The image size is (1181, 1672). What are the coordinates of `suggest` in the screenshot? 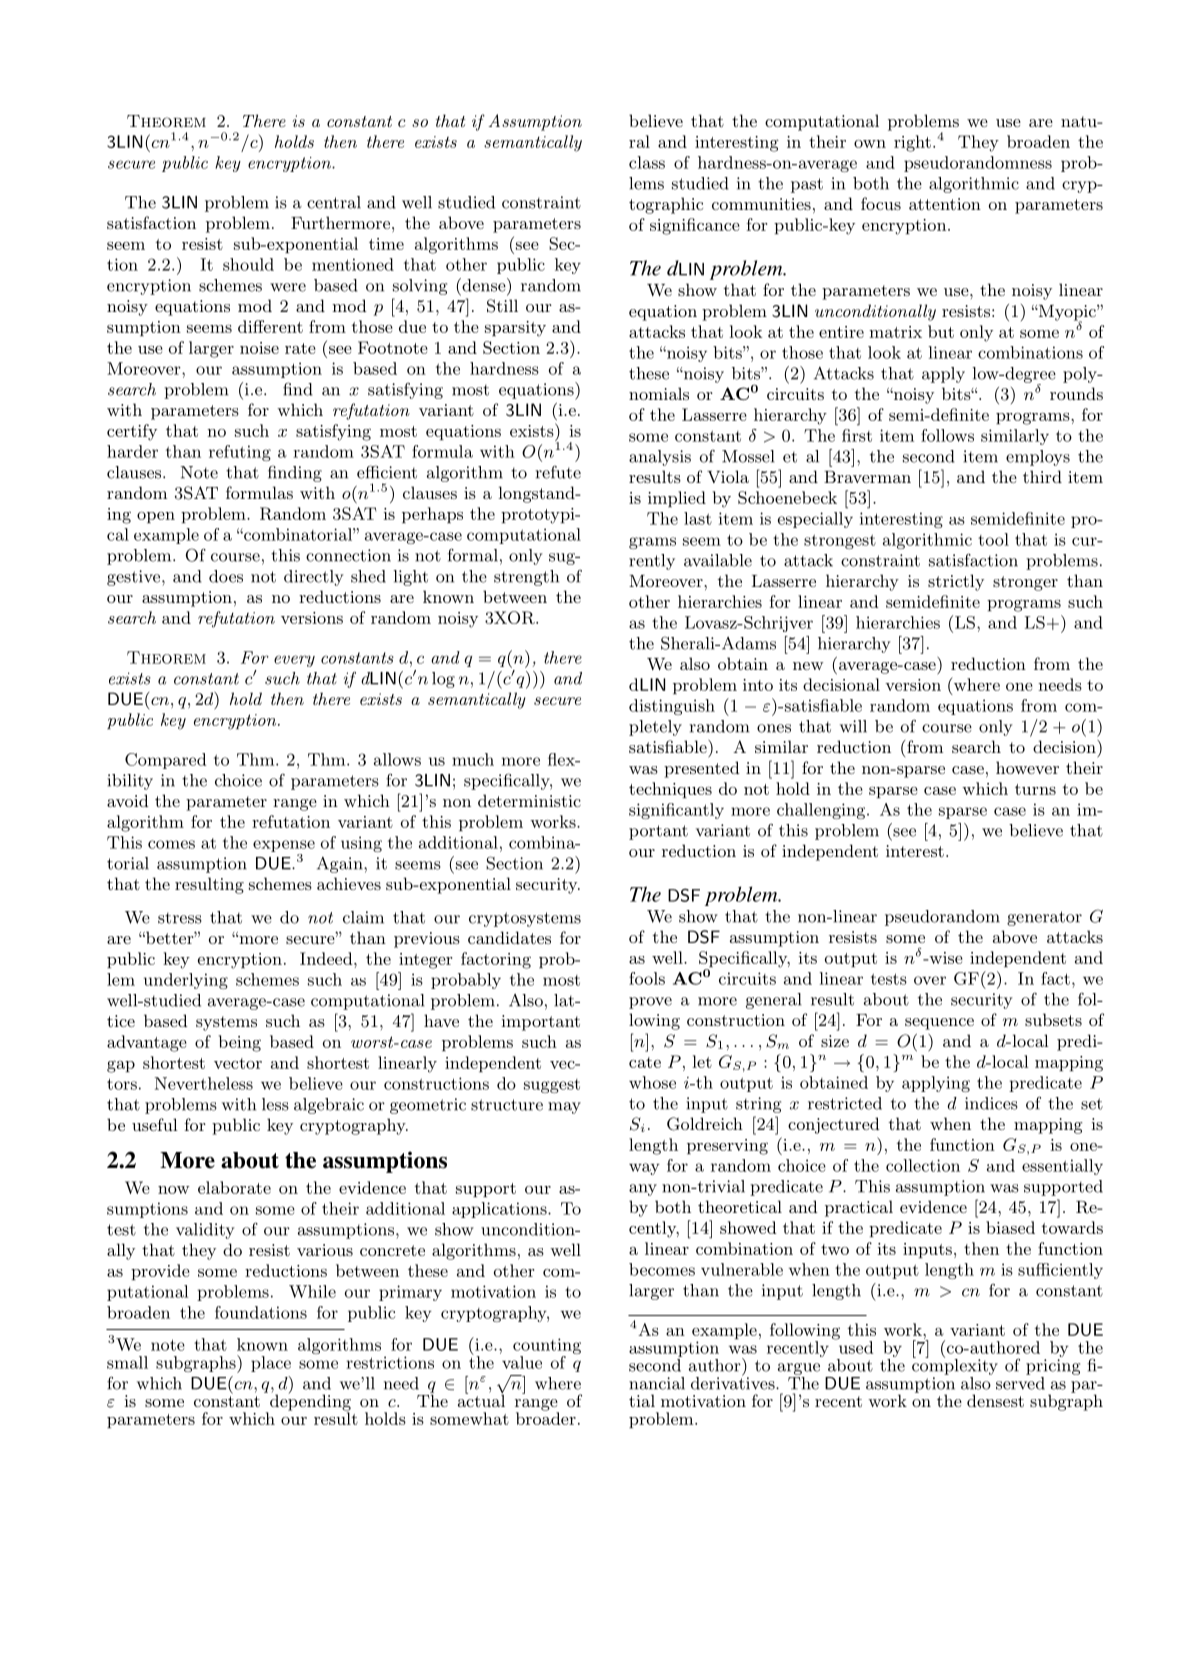 It's located at (552, 1086).
